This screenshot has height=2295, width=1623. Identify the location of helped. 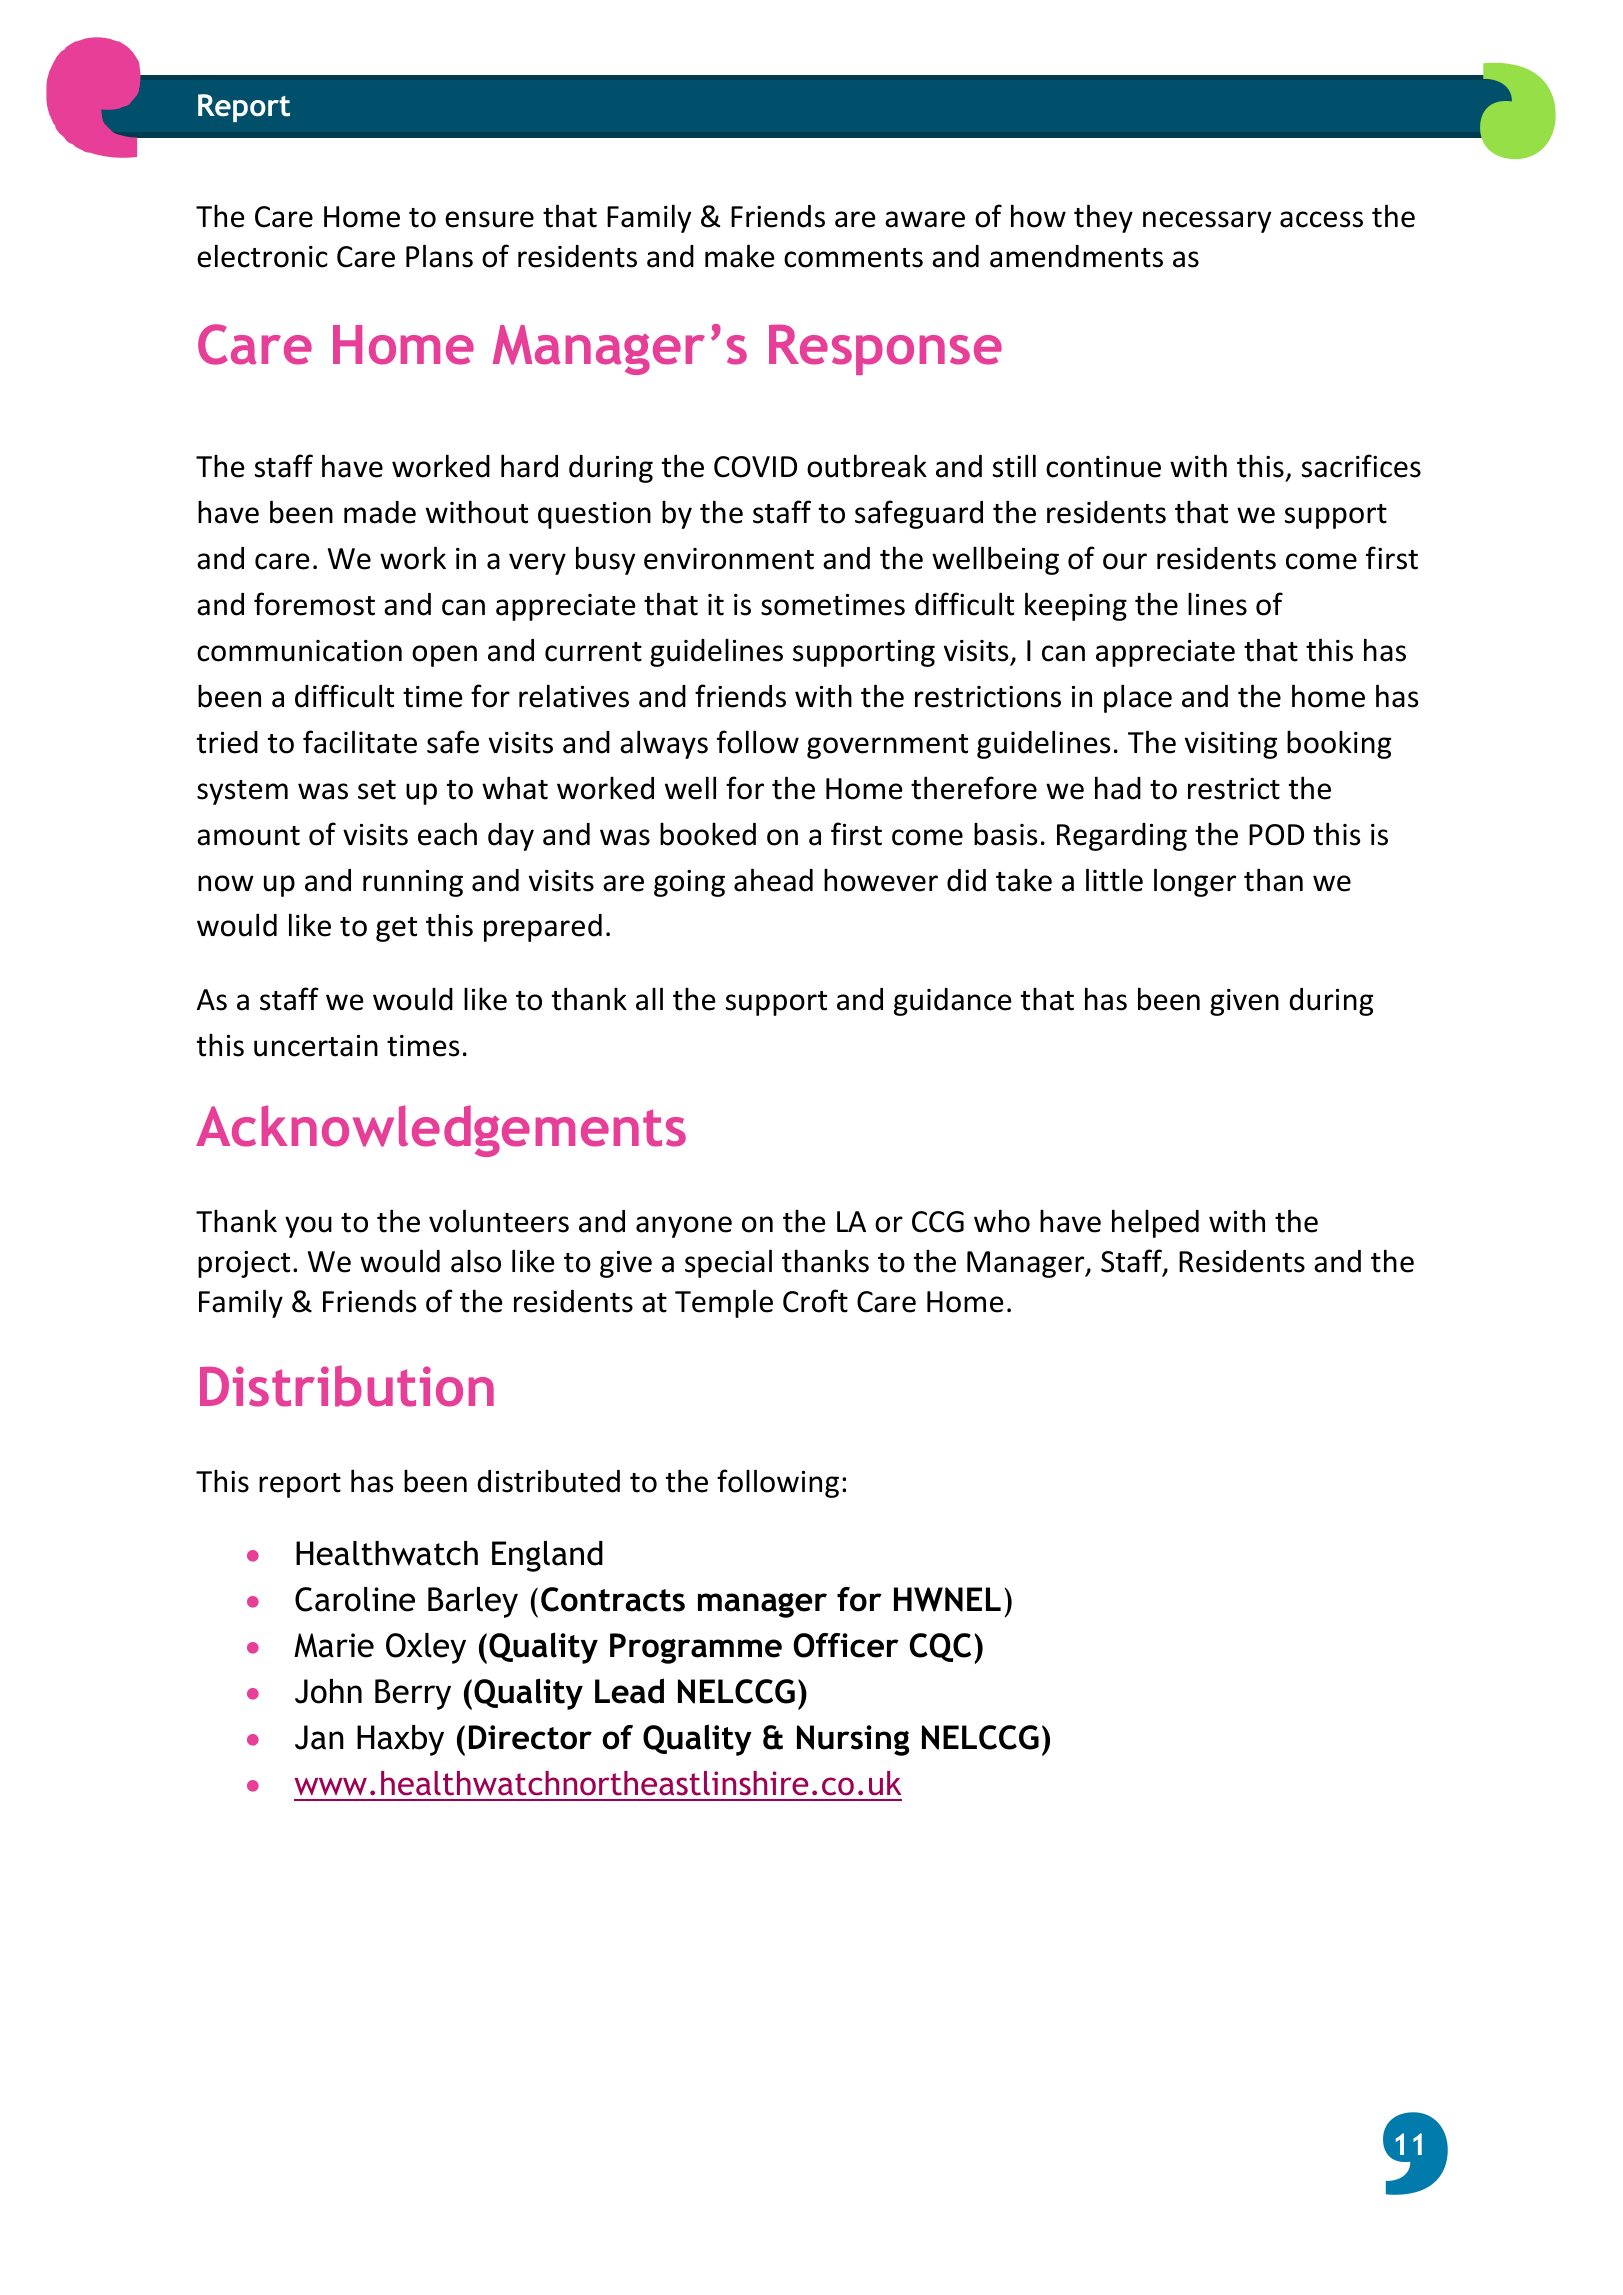
(1155, 1223).
